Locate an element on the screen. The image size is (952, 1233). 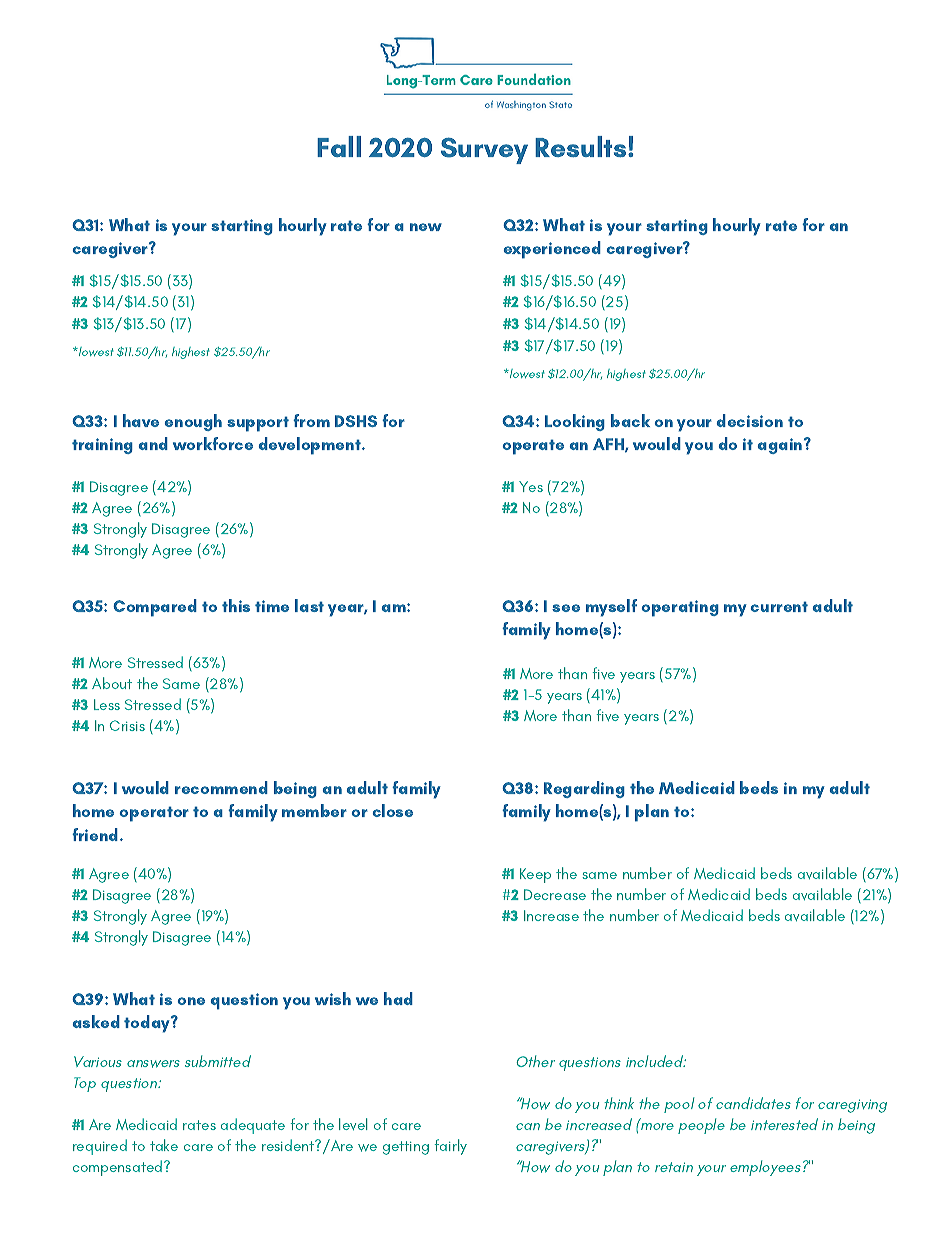
Survey is located at coordinates (484, 150).
